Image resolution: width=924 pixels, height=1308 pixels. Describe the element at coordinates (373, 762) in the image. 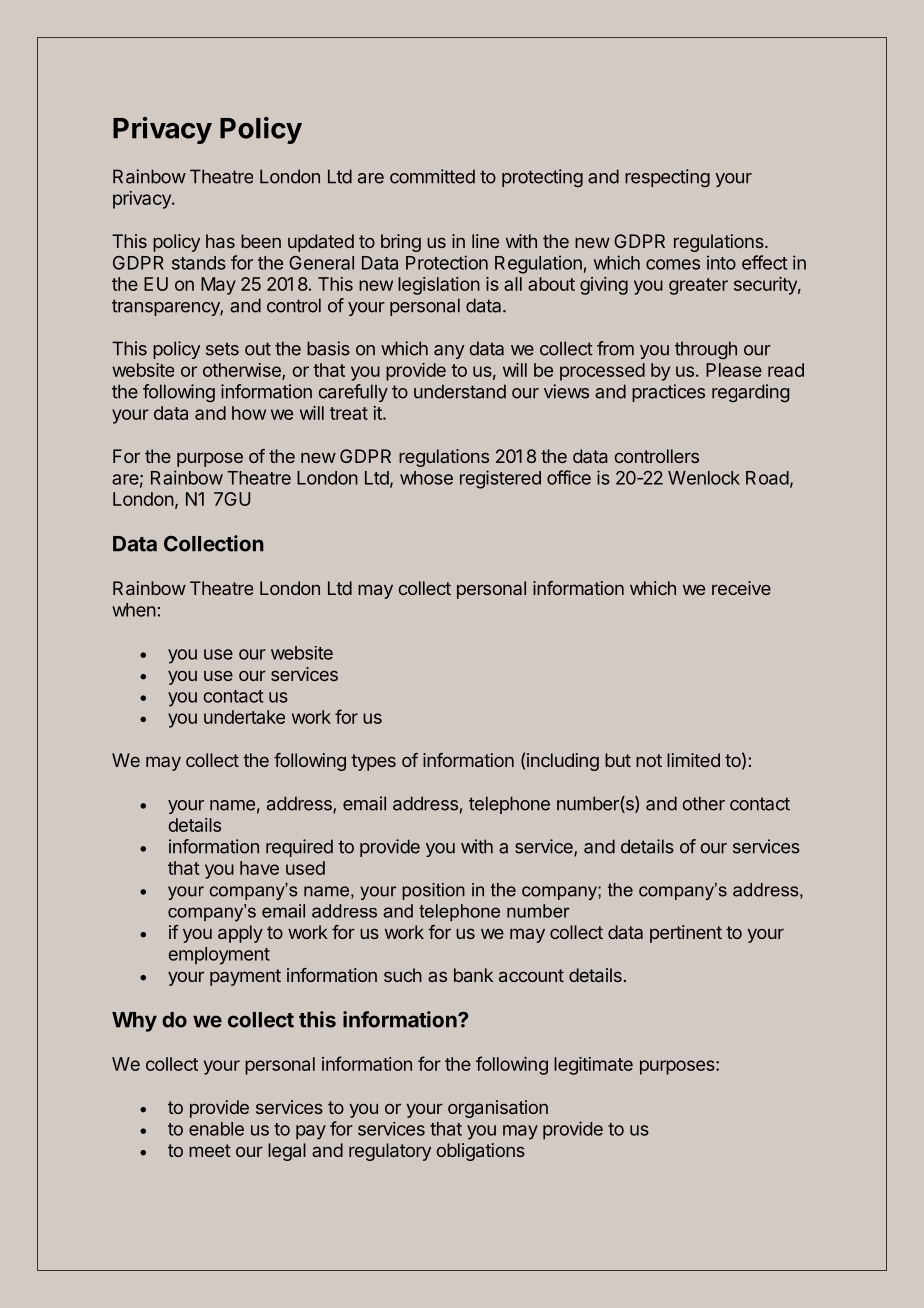

I see `types` at that location.
